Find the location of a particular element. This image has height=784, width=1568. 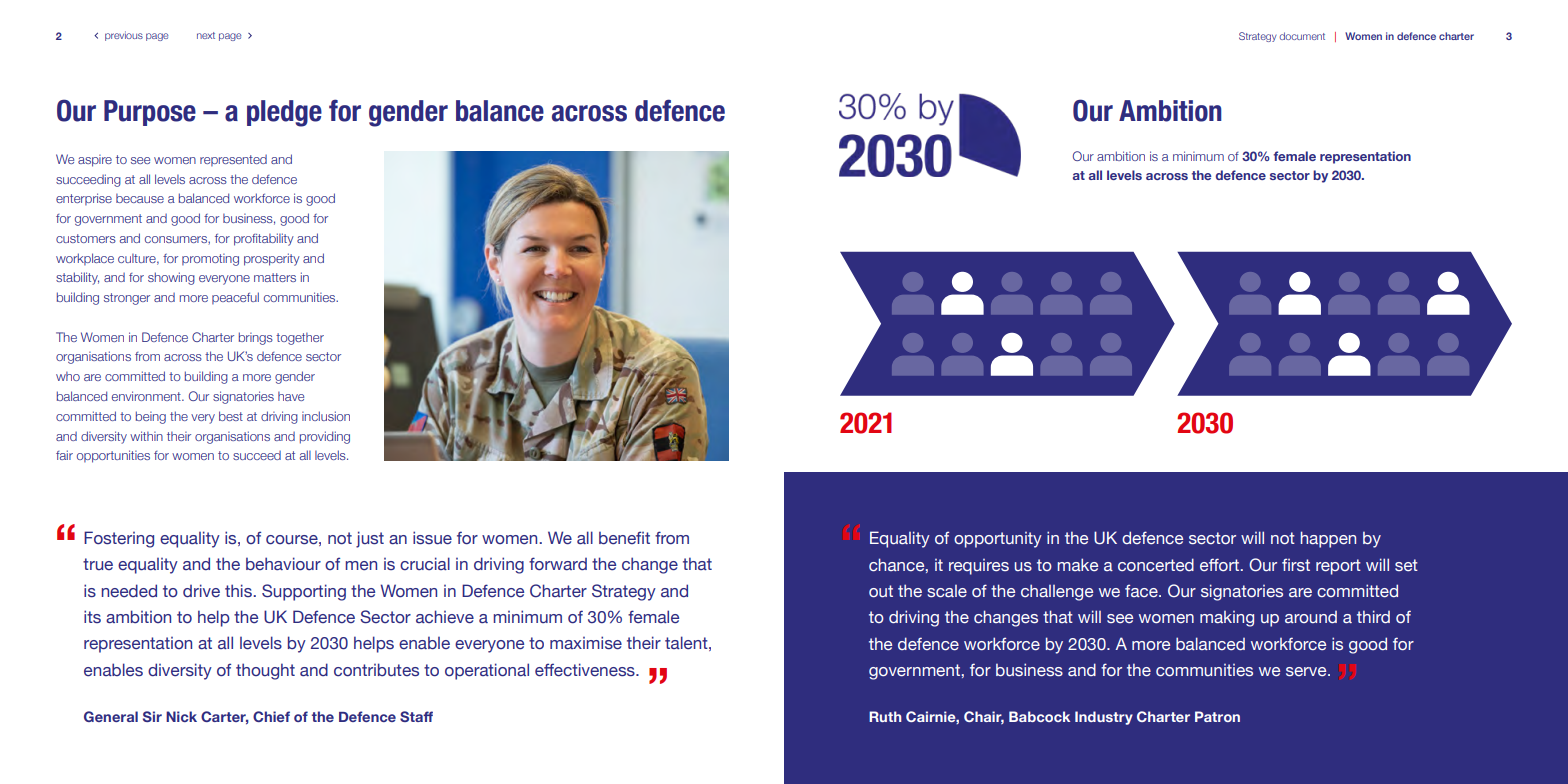

have is located at coordinates (291, 396).
